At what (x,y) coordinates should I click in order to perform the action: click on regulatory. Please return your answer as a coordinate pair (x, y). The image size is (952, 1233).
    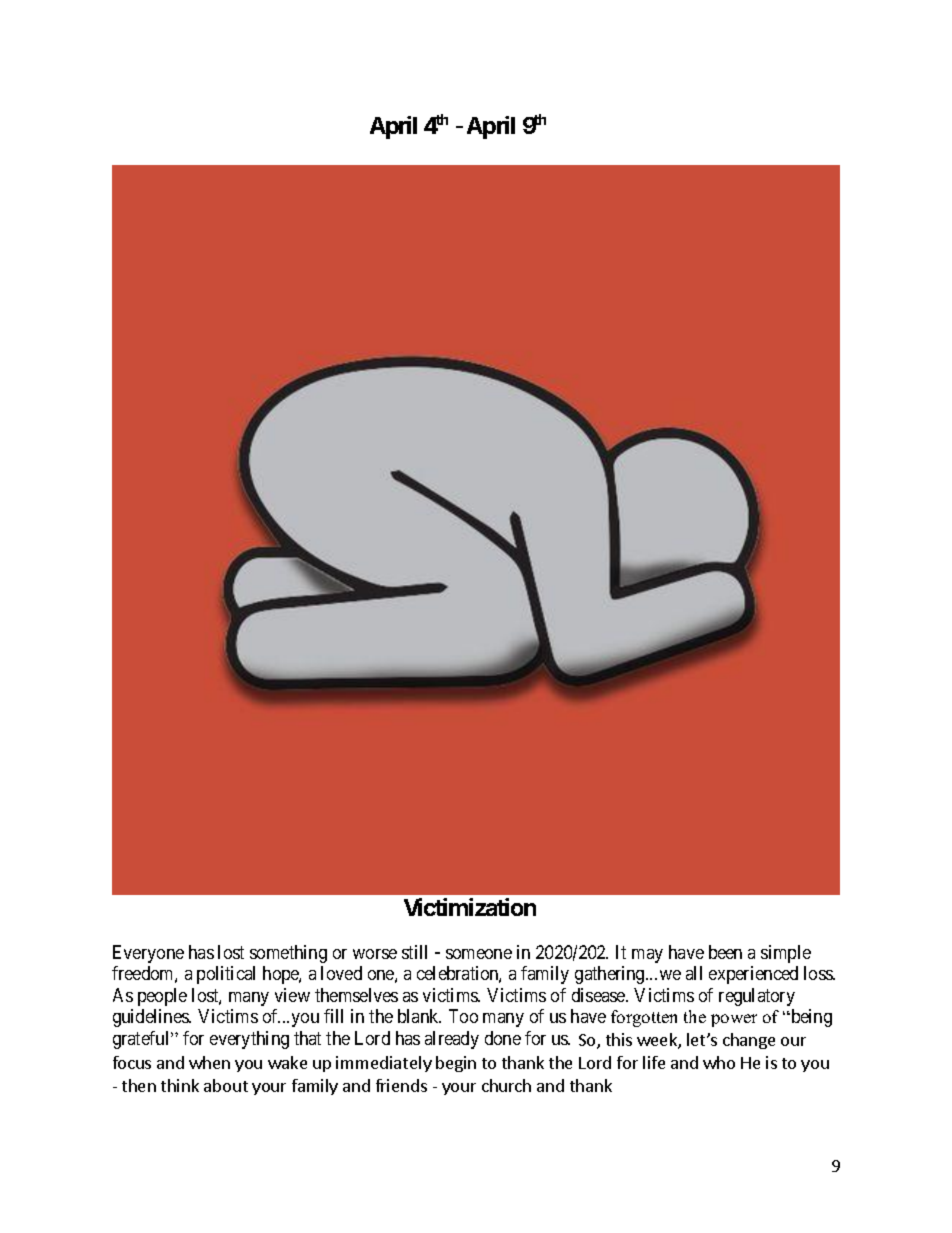
    Looking at the image, I should click on (757, 997).
